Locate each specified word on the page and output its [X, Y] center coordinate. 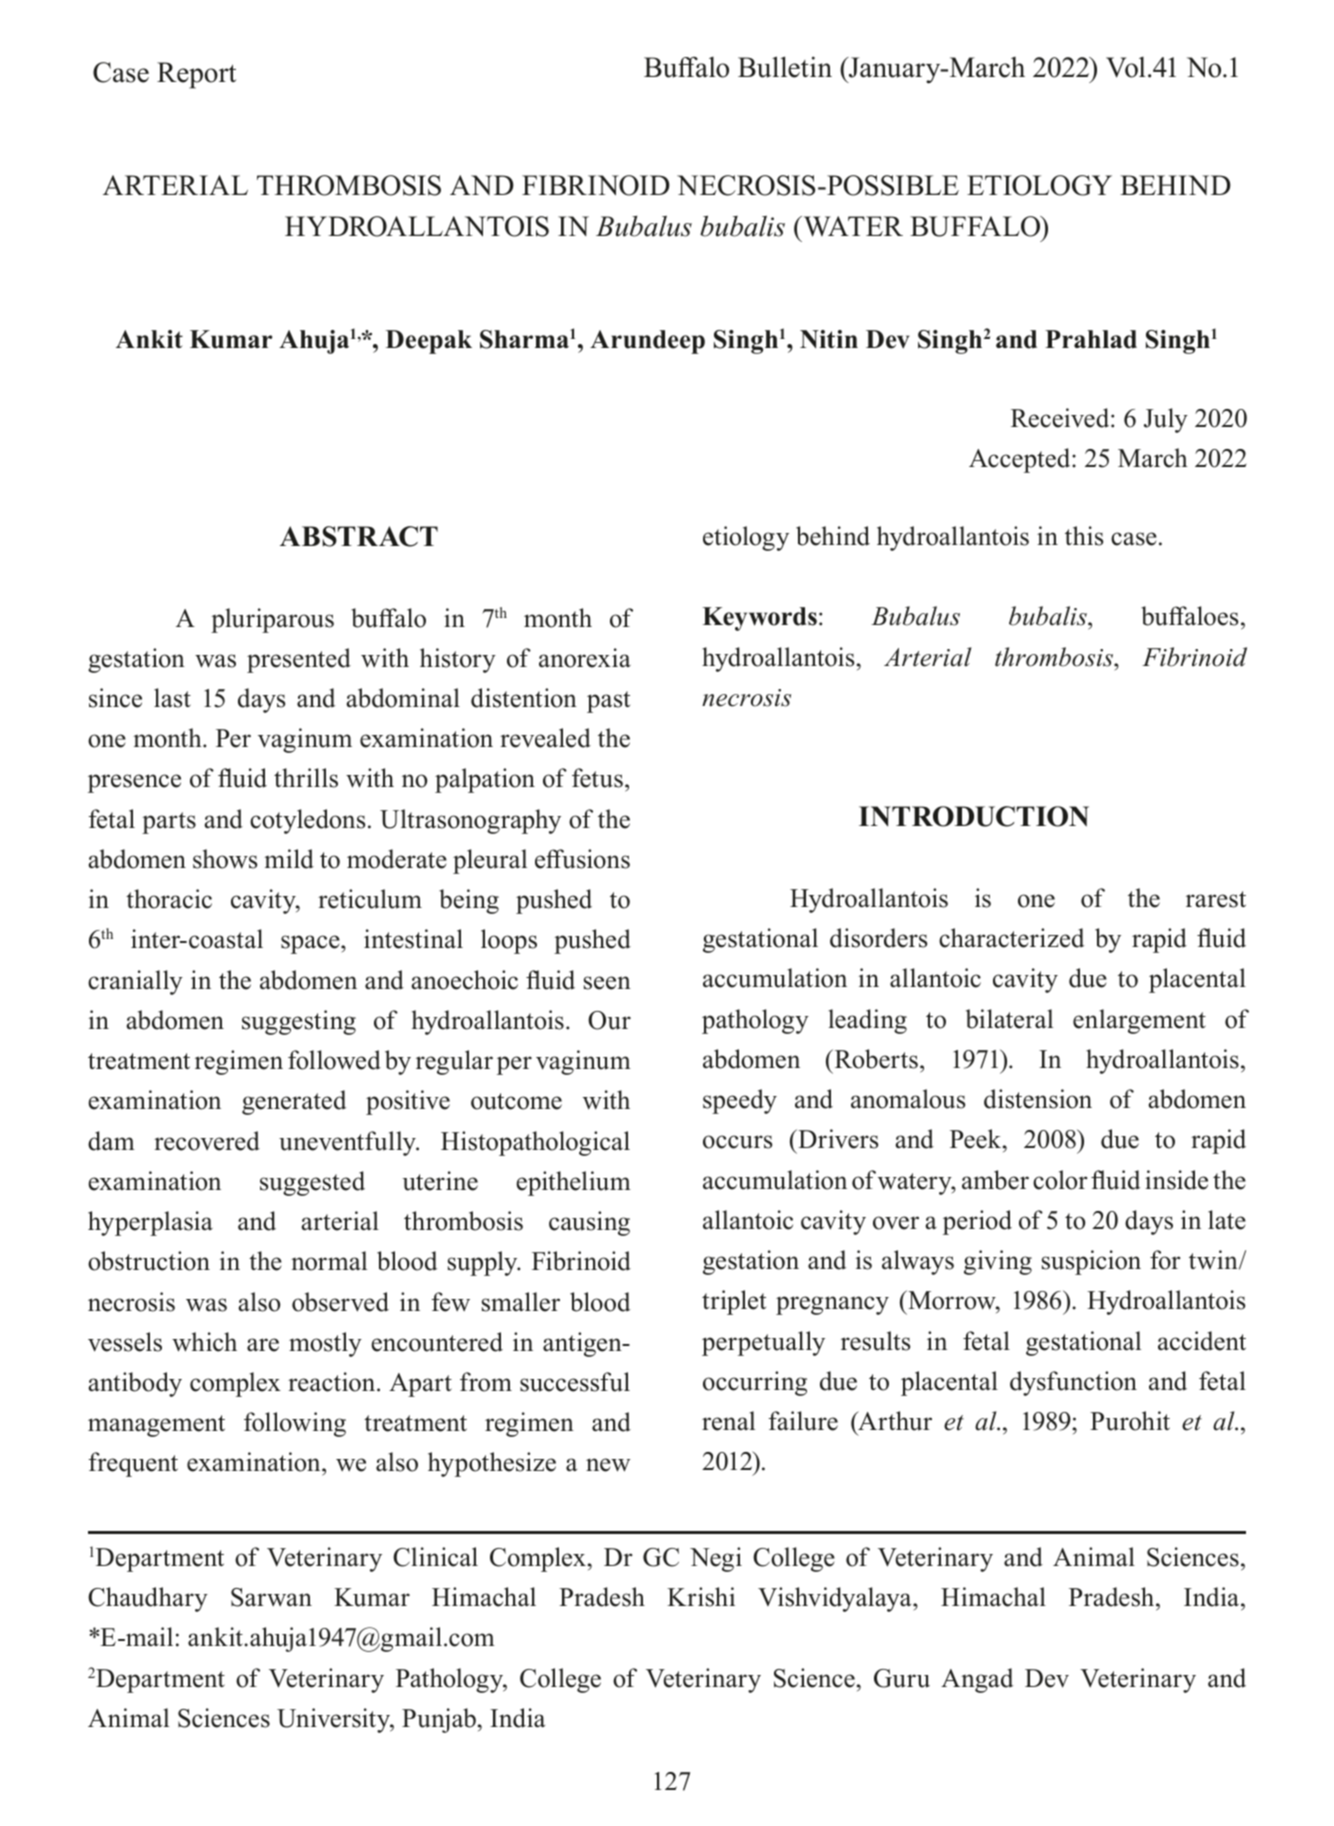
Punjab [439, 1720]
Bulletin [785, 67]
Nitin [829, 339]
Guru [902, 1678]
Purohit [1130, 1421]
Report [196, 75]
